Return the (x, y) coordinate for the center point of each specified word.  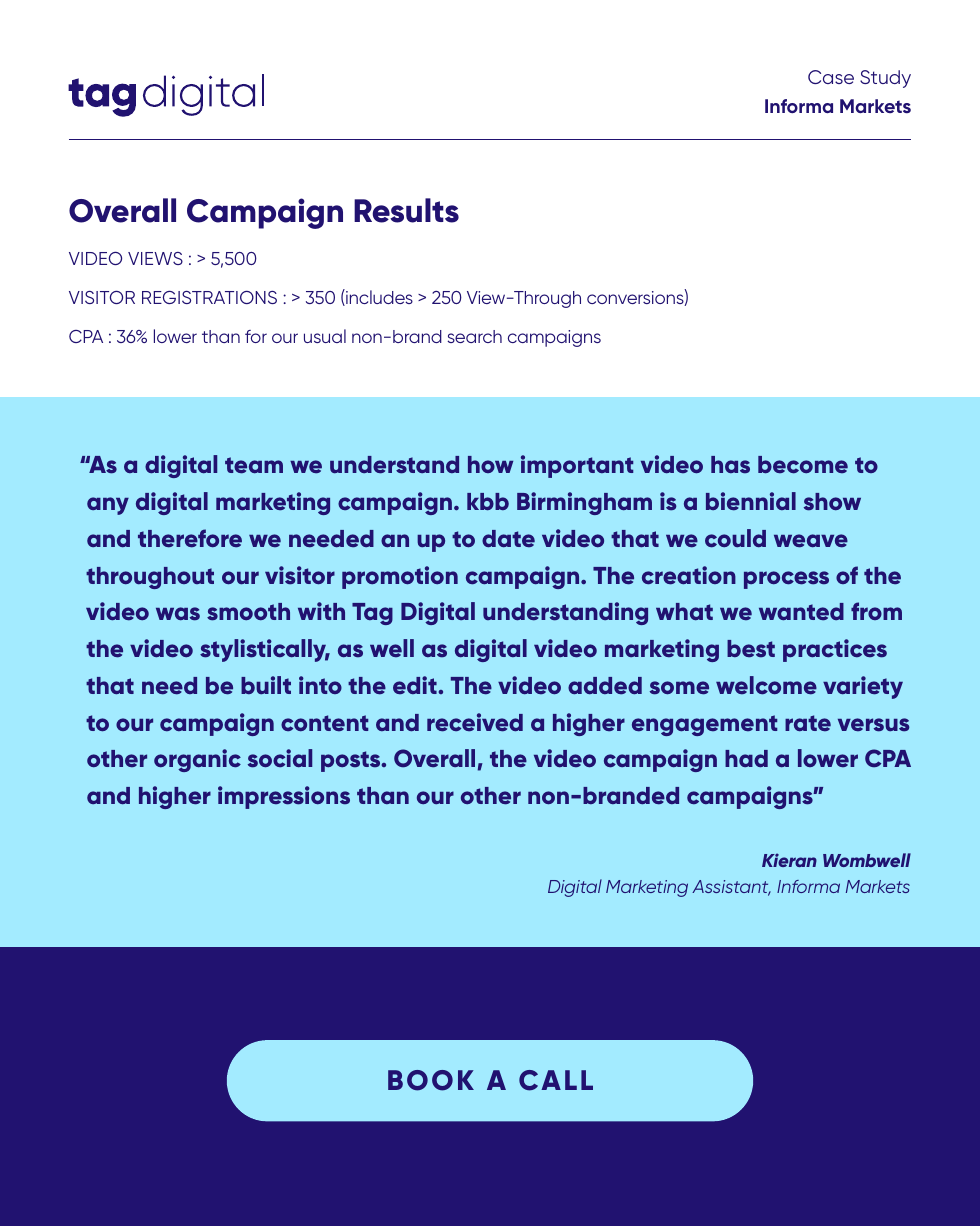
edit (415, 685)
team (254, 465)
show (832, 502)
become (803, 465)
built (266, 685)
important (577, 466)
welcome (766, 685)
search (474, 336)
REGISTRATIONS (209, 297)
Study (885, 79)
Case (831, 77)
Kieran (789, 860)
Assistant (731, 888)
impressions (284, 797)
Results (406, 210)
